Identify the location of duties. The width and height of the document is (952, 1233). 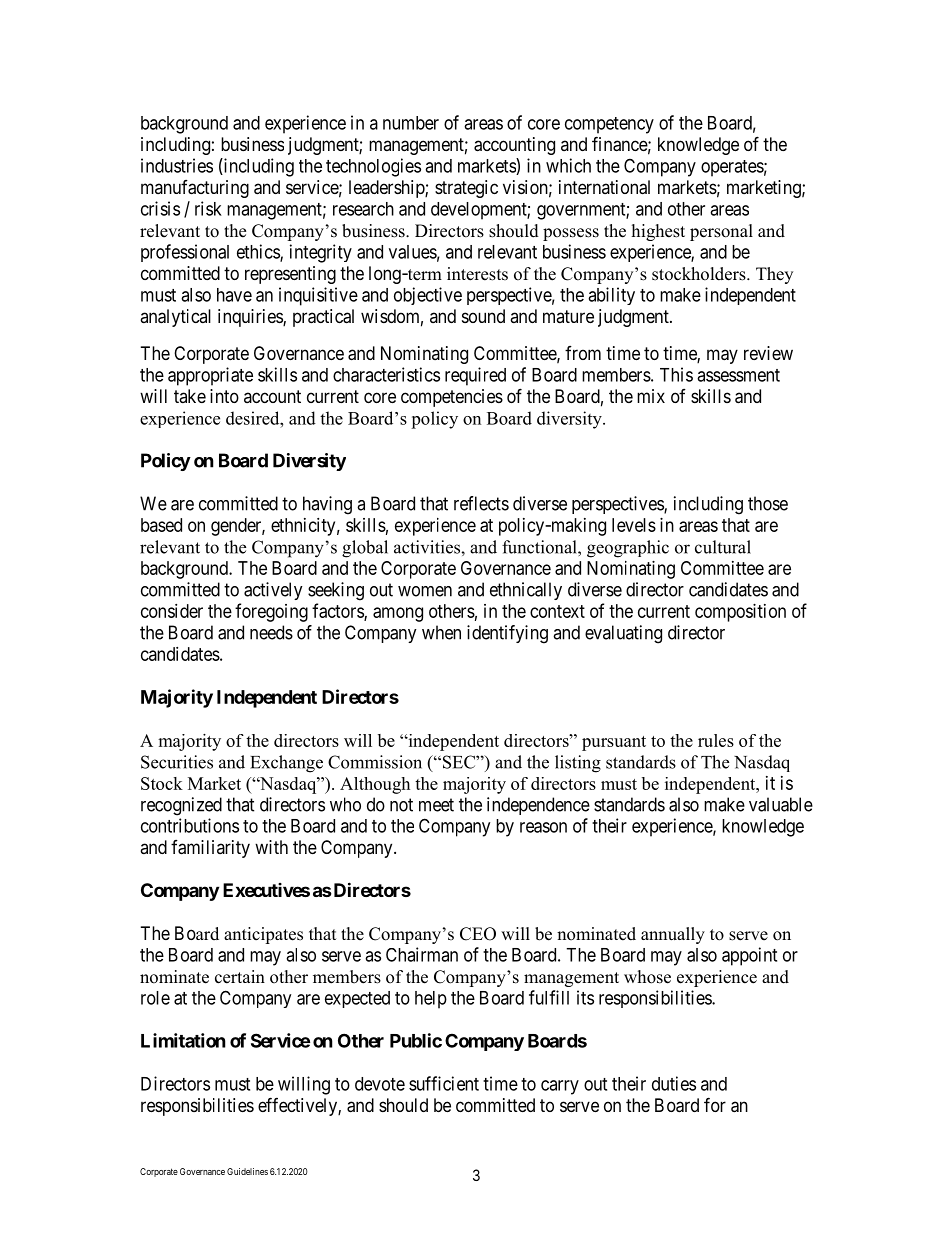
(674, 1083).
